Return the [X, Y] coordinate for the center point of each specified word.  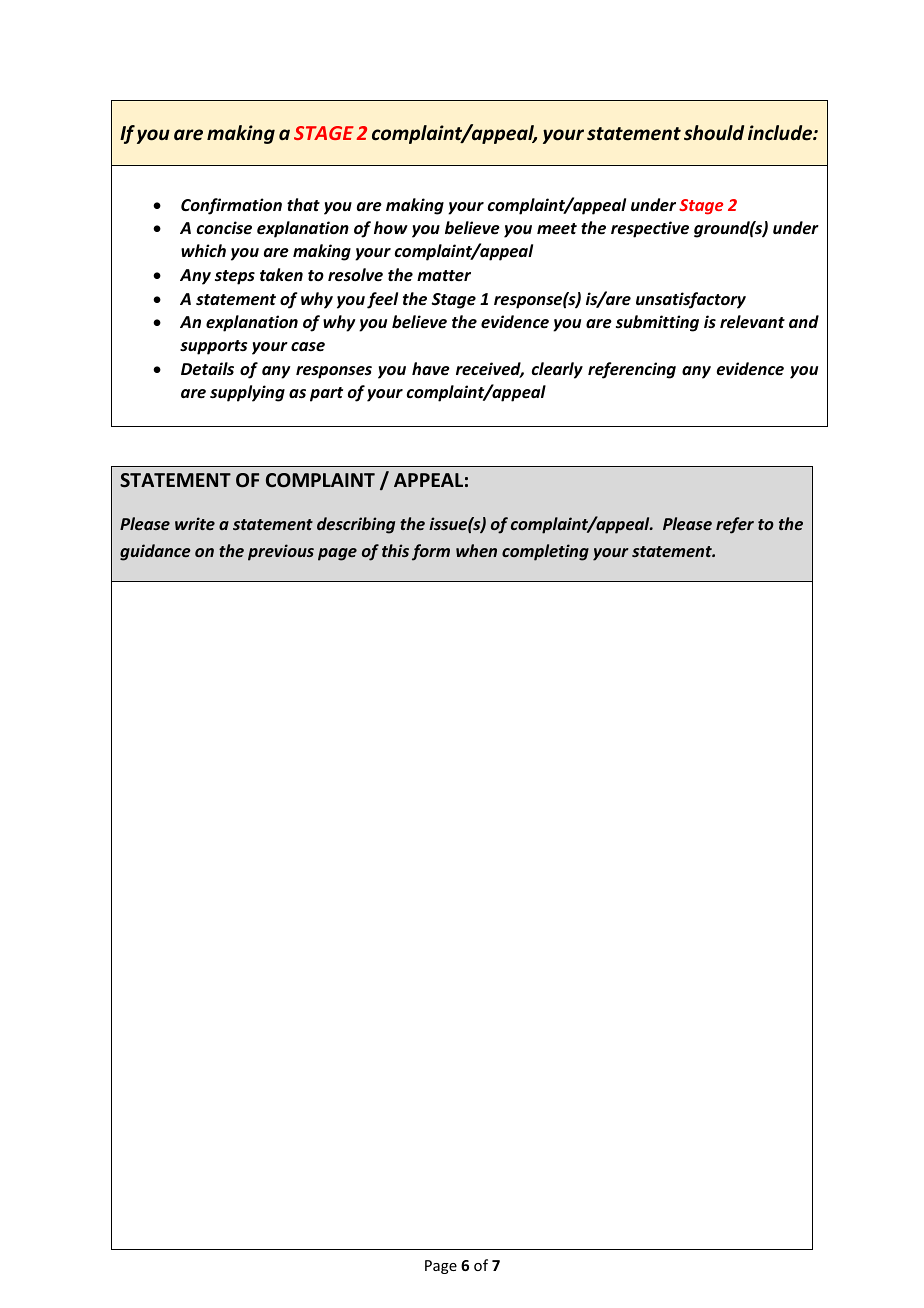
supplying [247, 393]
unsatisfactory [691, 300]
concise [224, 228]
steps [235, 277]
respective [650, 229]
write [195, 523]
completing [545, 552]
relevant [752, 322]
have [431, 369]
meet [557, 228]
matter [444, 275]
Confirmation [231, 206]
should [714, 133]
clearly [557, 370]
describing [356, 525]
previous [281, 552]
